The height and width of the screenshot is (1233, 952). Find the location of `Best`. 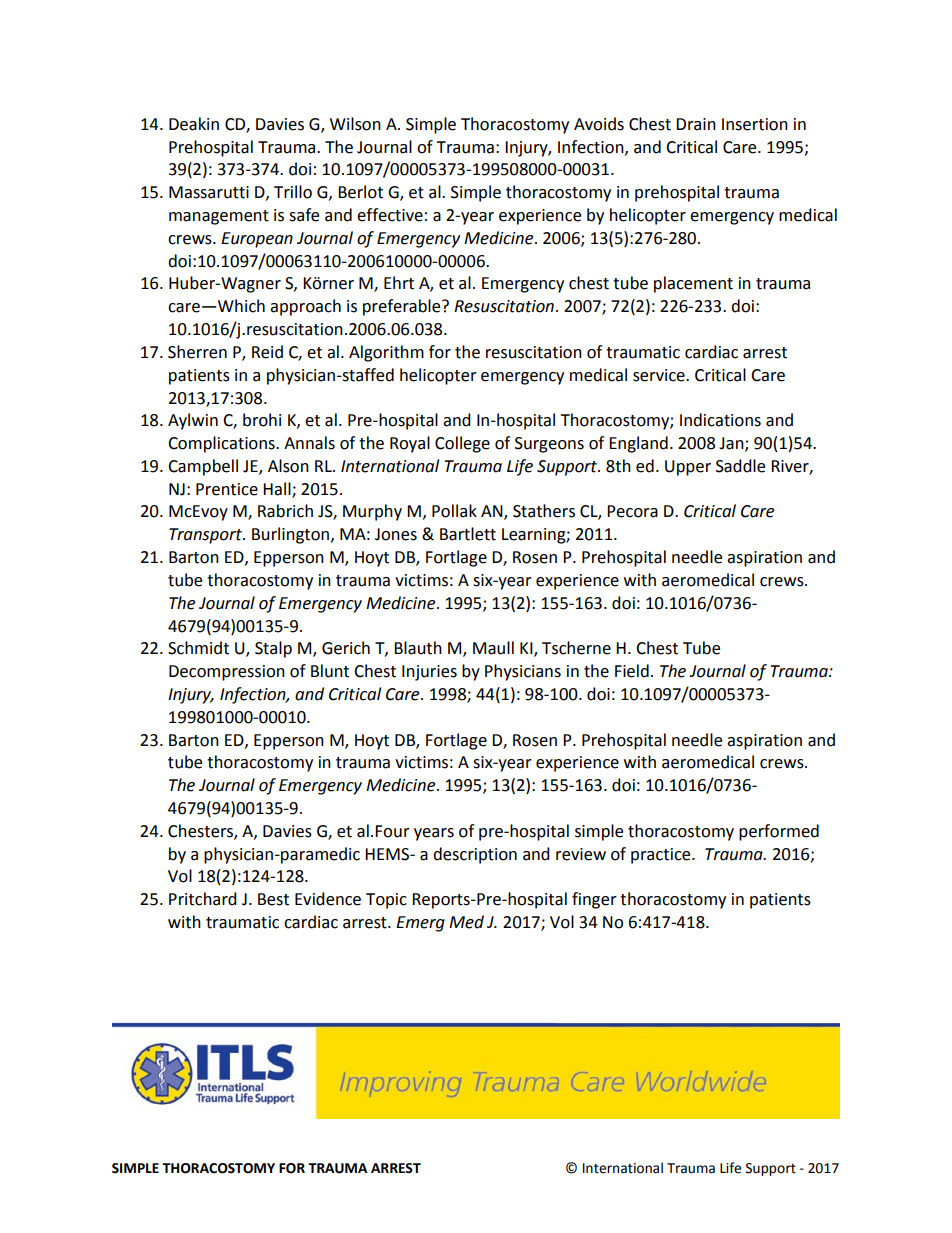

Best is located at coordinates (273, 899).
